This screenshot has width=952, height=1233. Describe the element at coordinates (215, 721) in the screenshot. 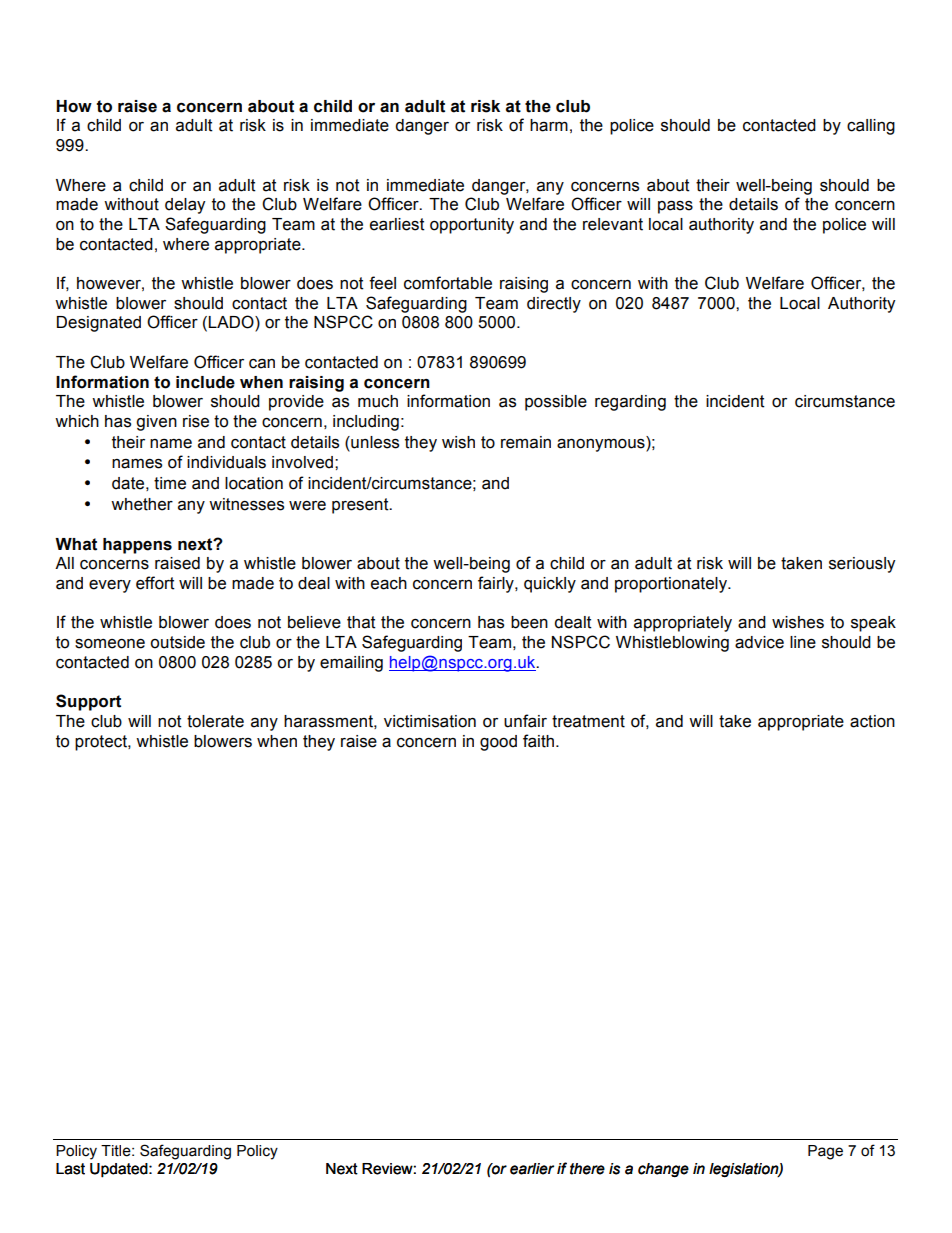

I see `tolerate` at that location.
